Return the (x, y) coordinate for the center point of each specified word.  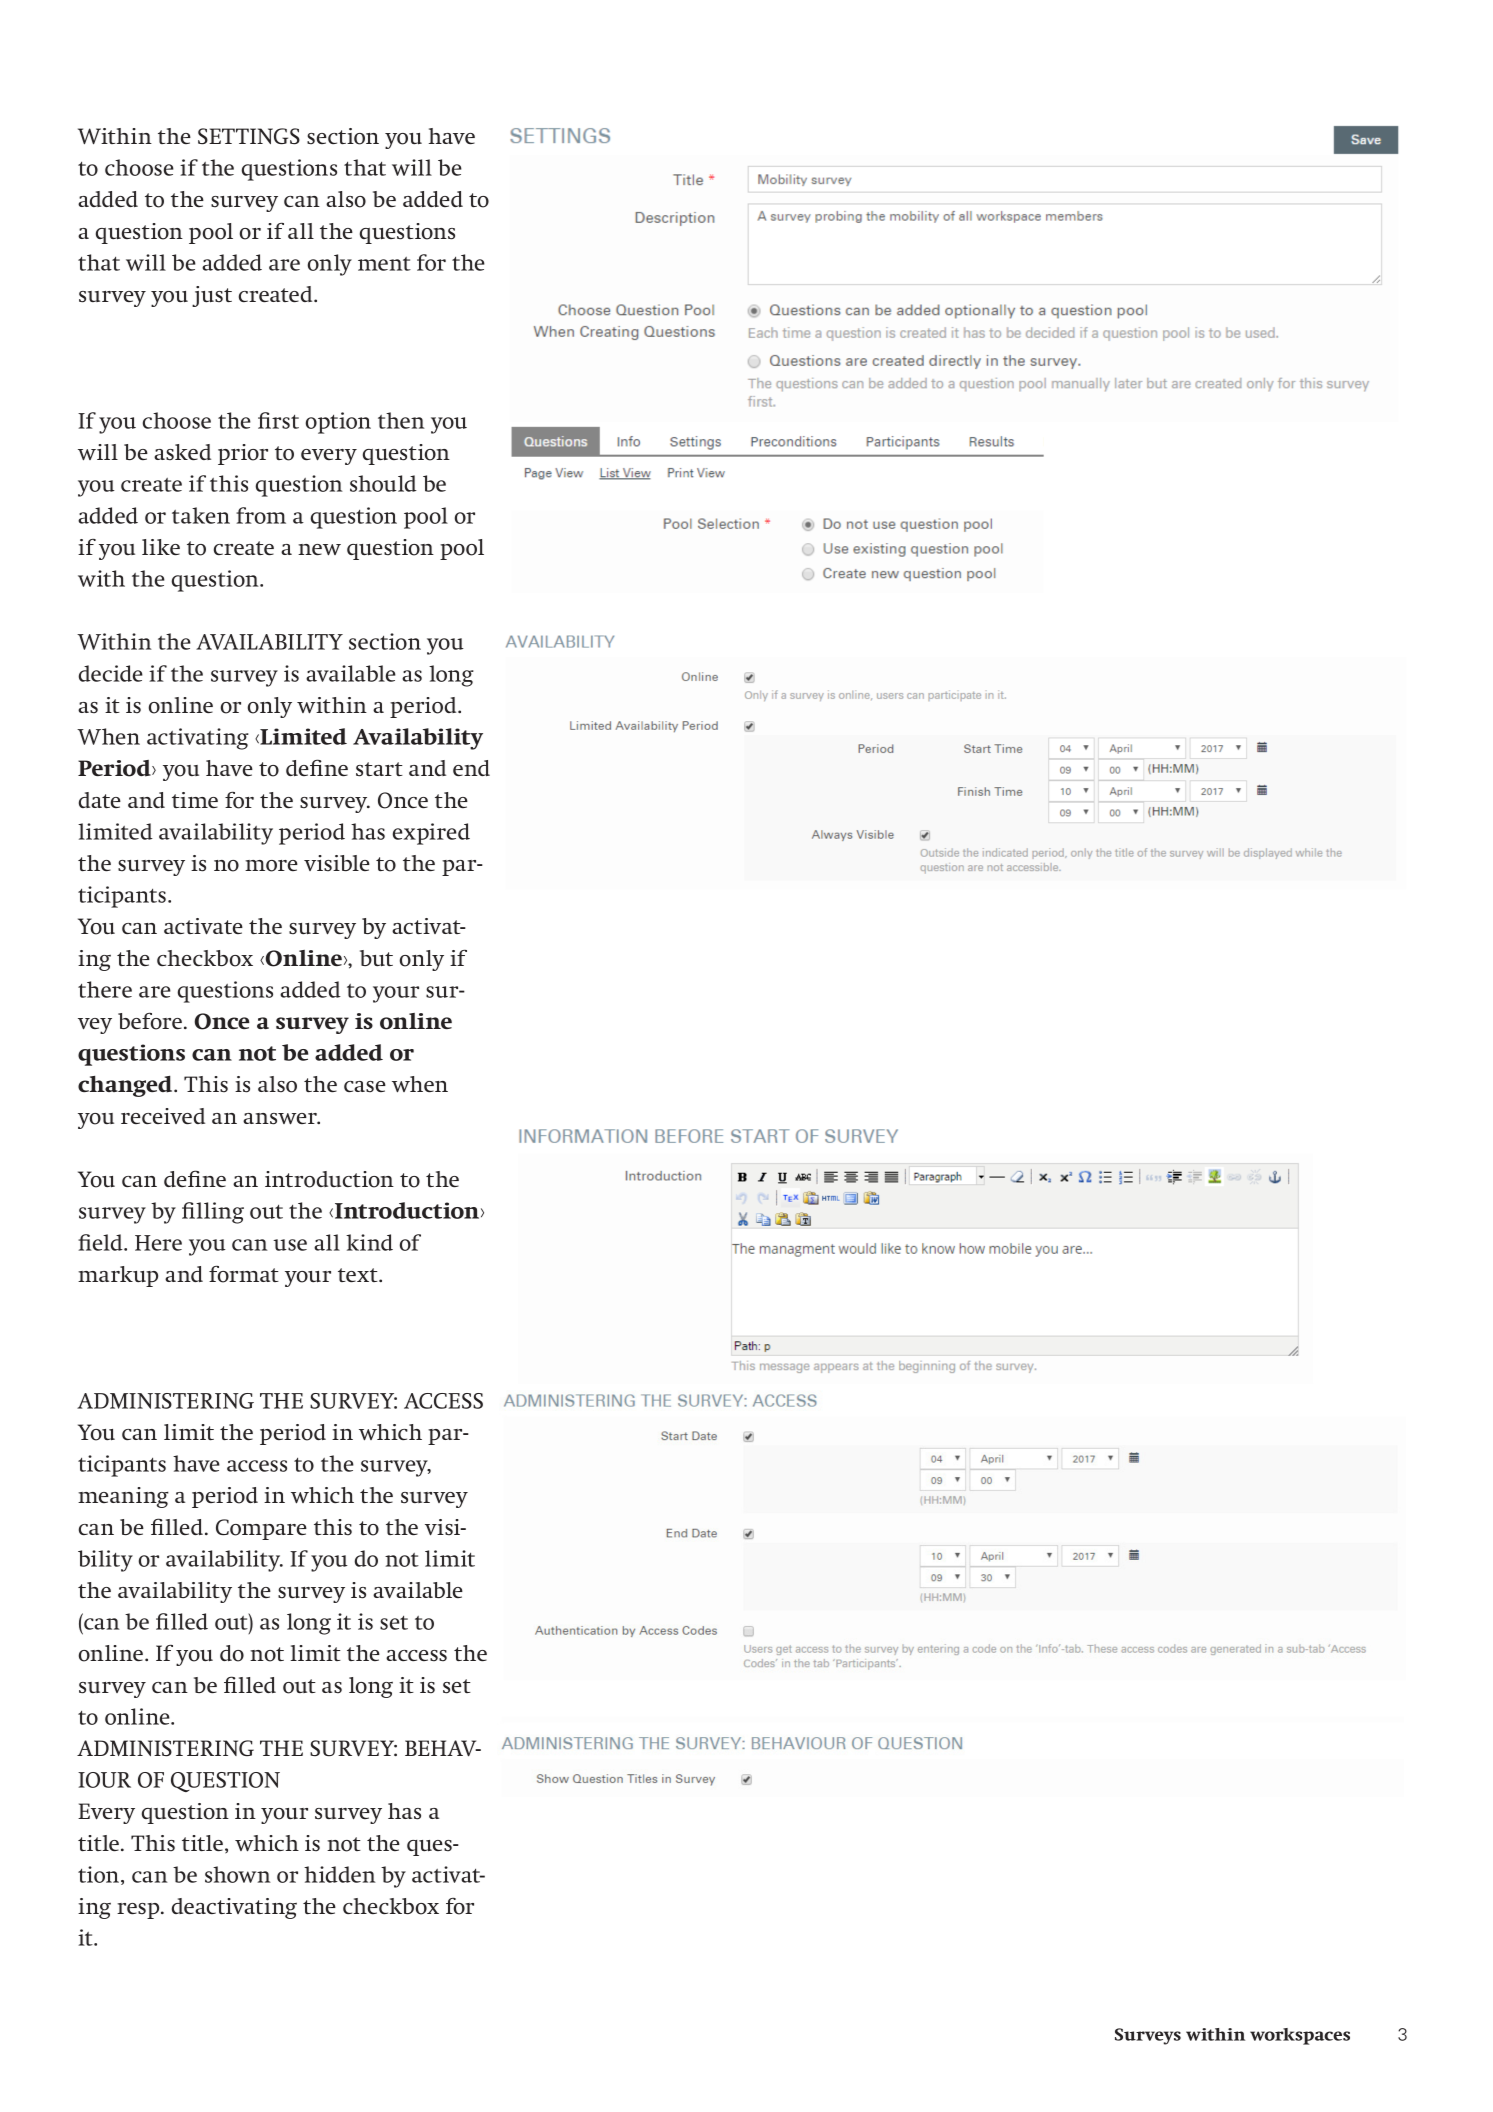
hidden (340, 1874)
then (401, 420)
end (471, 768)
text (359, 1275)
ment (384, 264)
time (195, 800)
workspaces (1300, 2036)
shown (238, 1874)
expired (431, 834)
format (244, 1274)
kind (369, 1242)
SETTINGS (249, 136)
